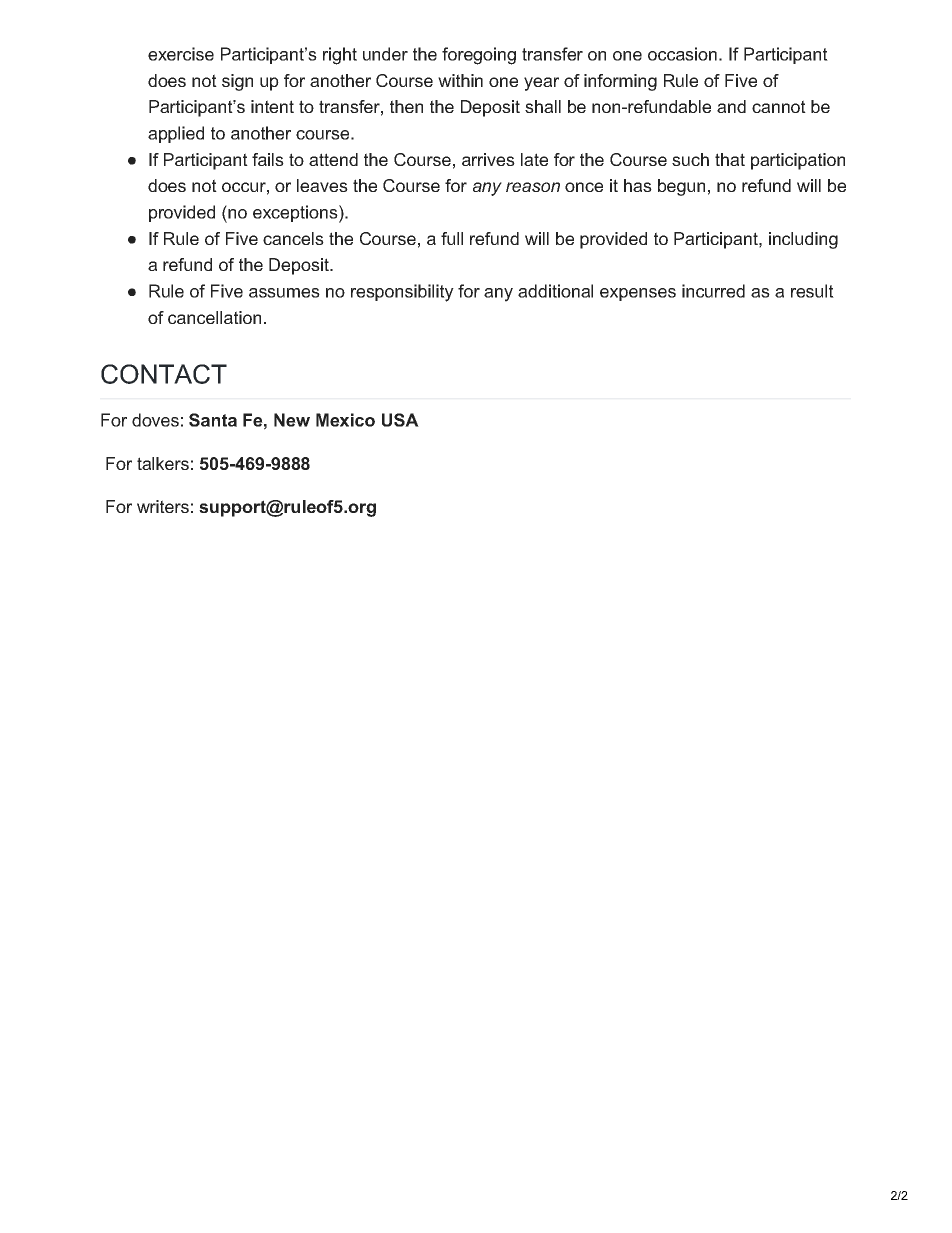 The height and width of the page is (1233, 952). What do you see at coordinates (681, 187) in the page?
I see `begun` at bounding box center [681, 187].
